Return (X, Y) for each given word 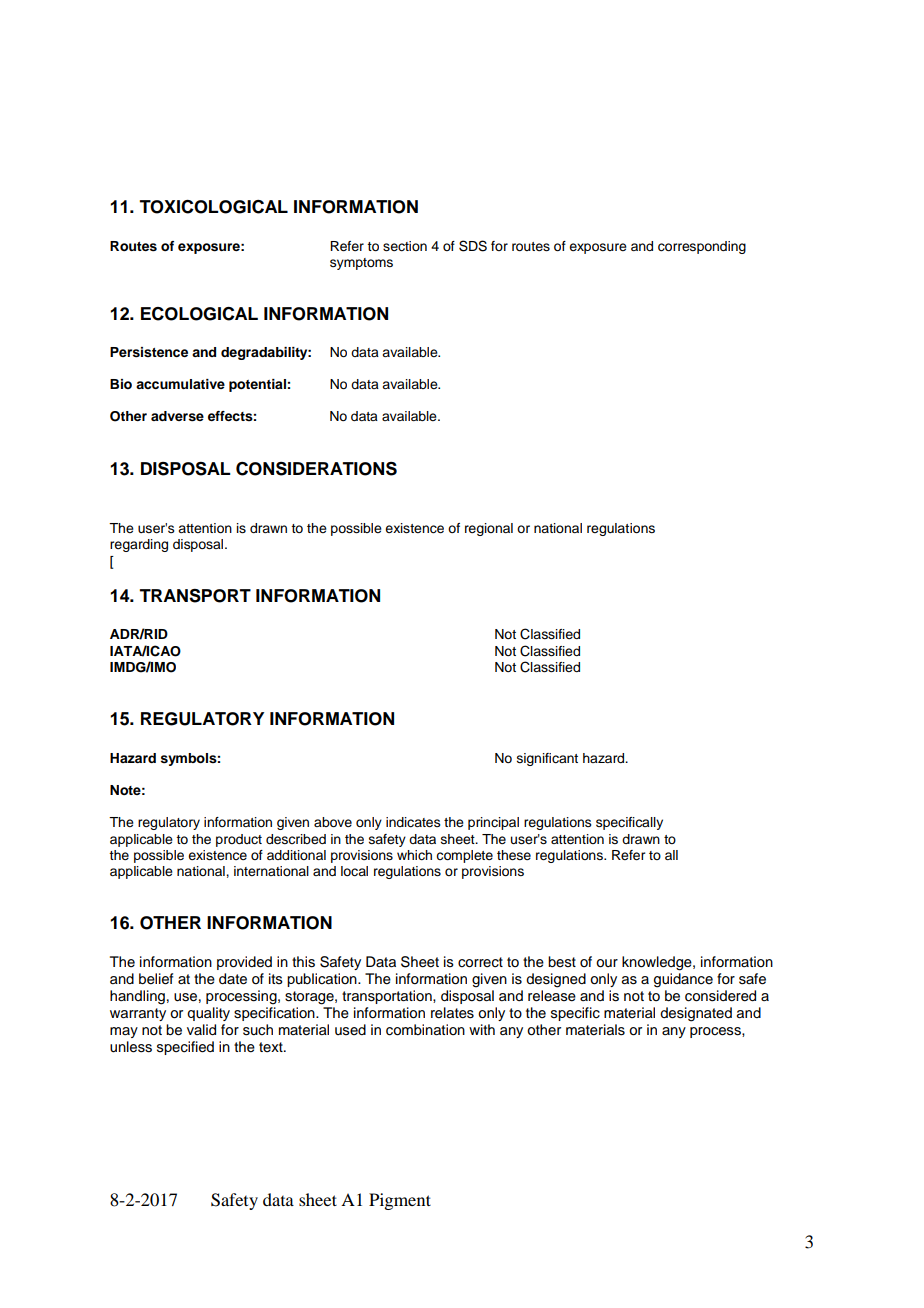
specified (185, 1048)
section (405, 246)
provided (244, 963)
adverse (177, 416)
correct (480, 962)
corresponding (702, 247)
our (607, 963)
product (239, 840)
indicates (413, 822)
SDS (473, 246)
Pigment (400, 1201)
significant (547, 759)
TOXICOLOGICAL (213, 207)
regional (489, 529)
